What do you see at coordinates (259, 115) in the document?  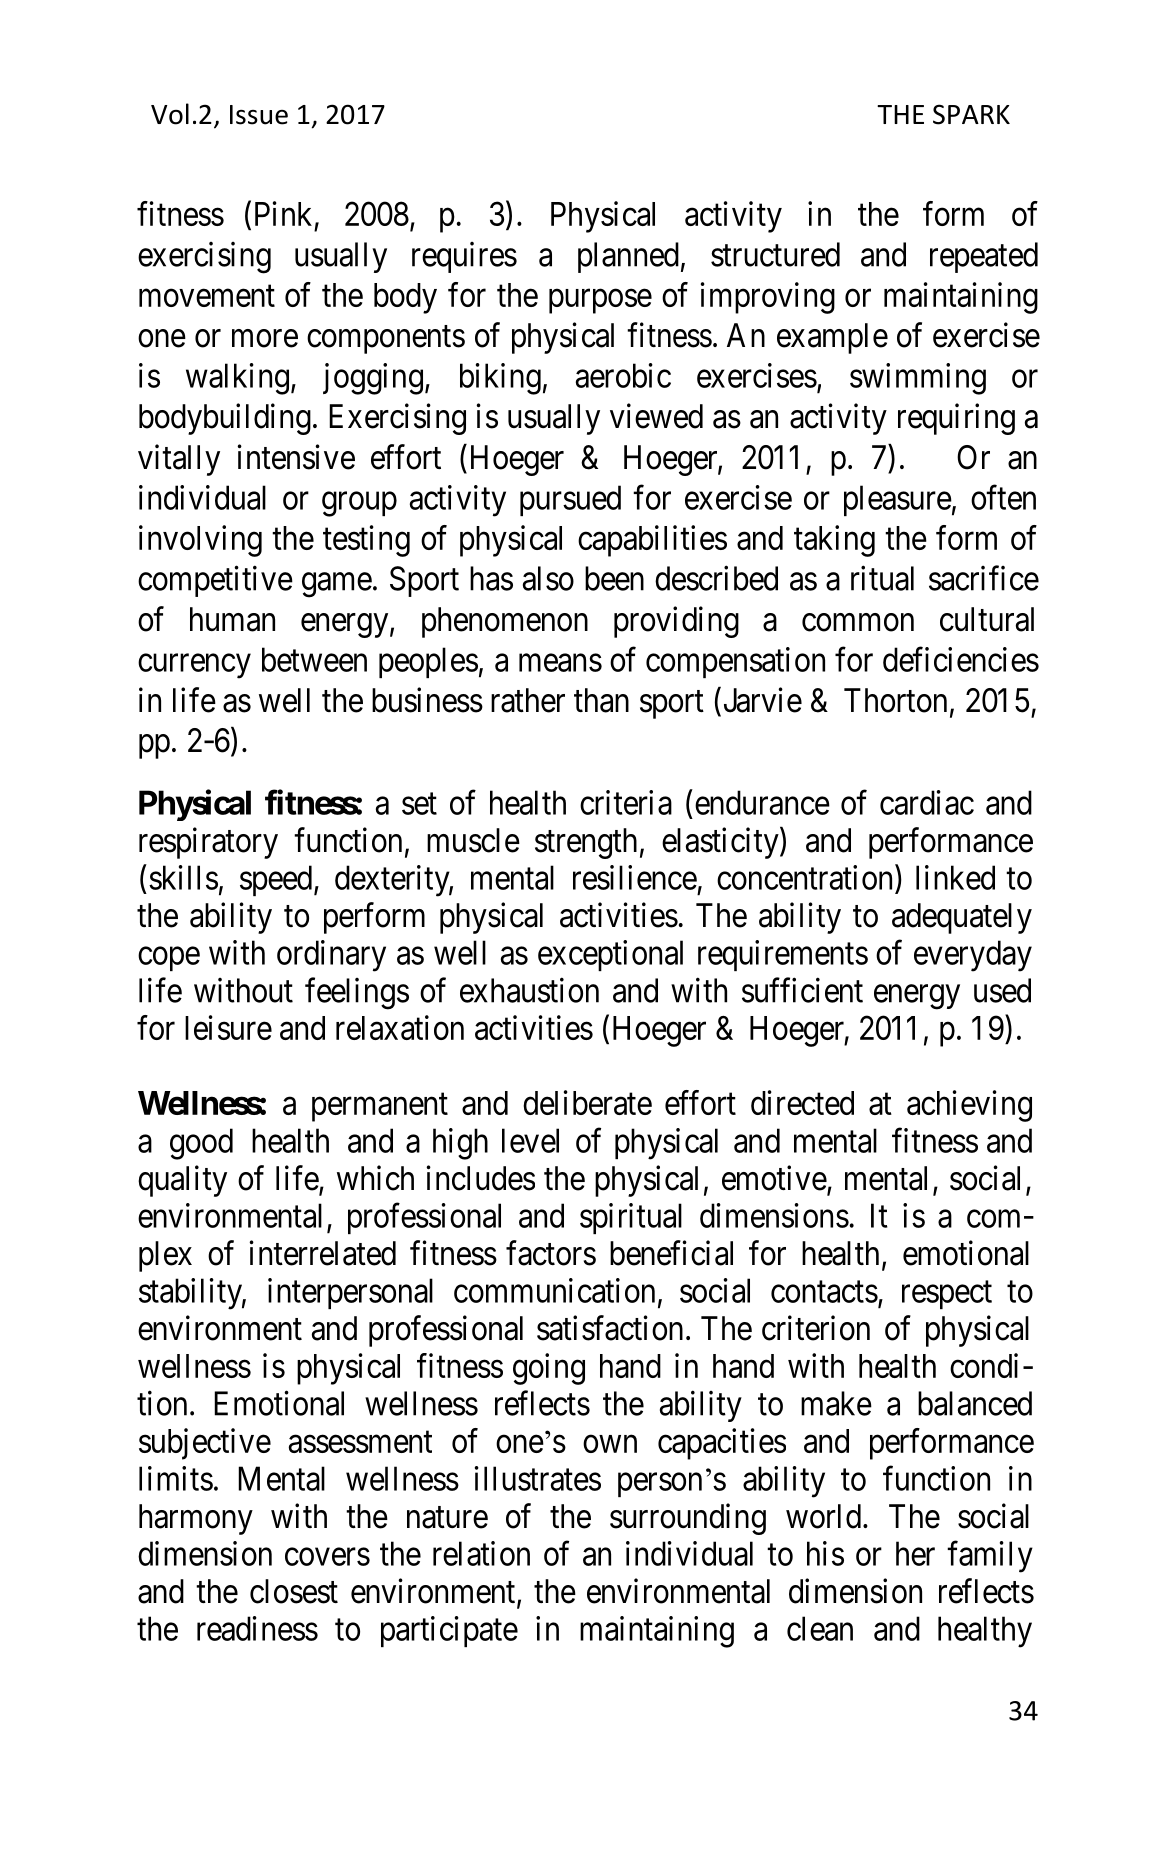 I see `Issue` at bounding box center [259, 115].
